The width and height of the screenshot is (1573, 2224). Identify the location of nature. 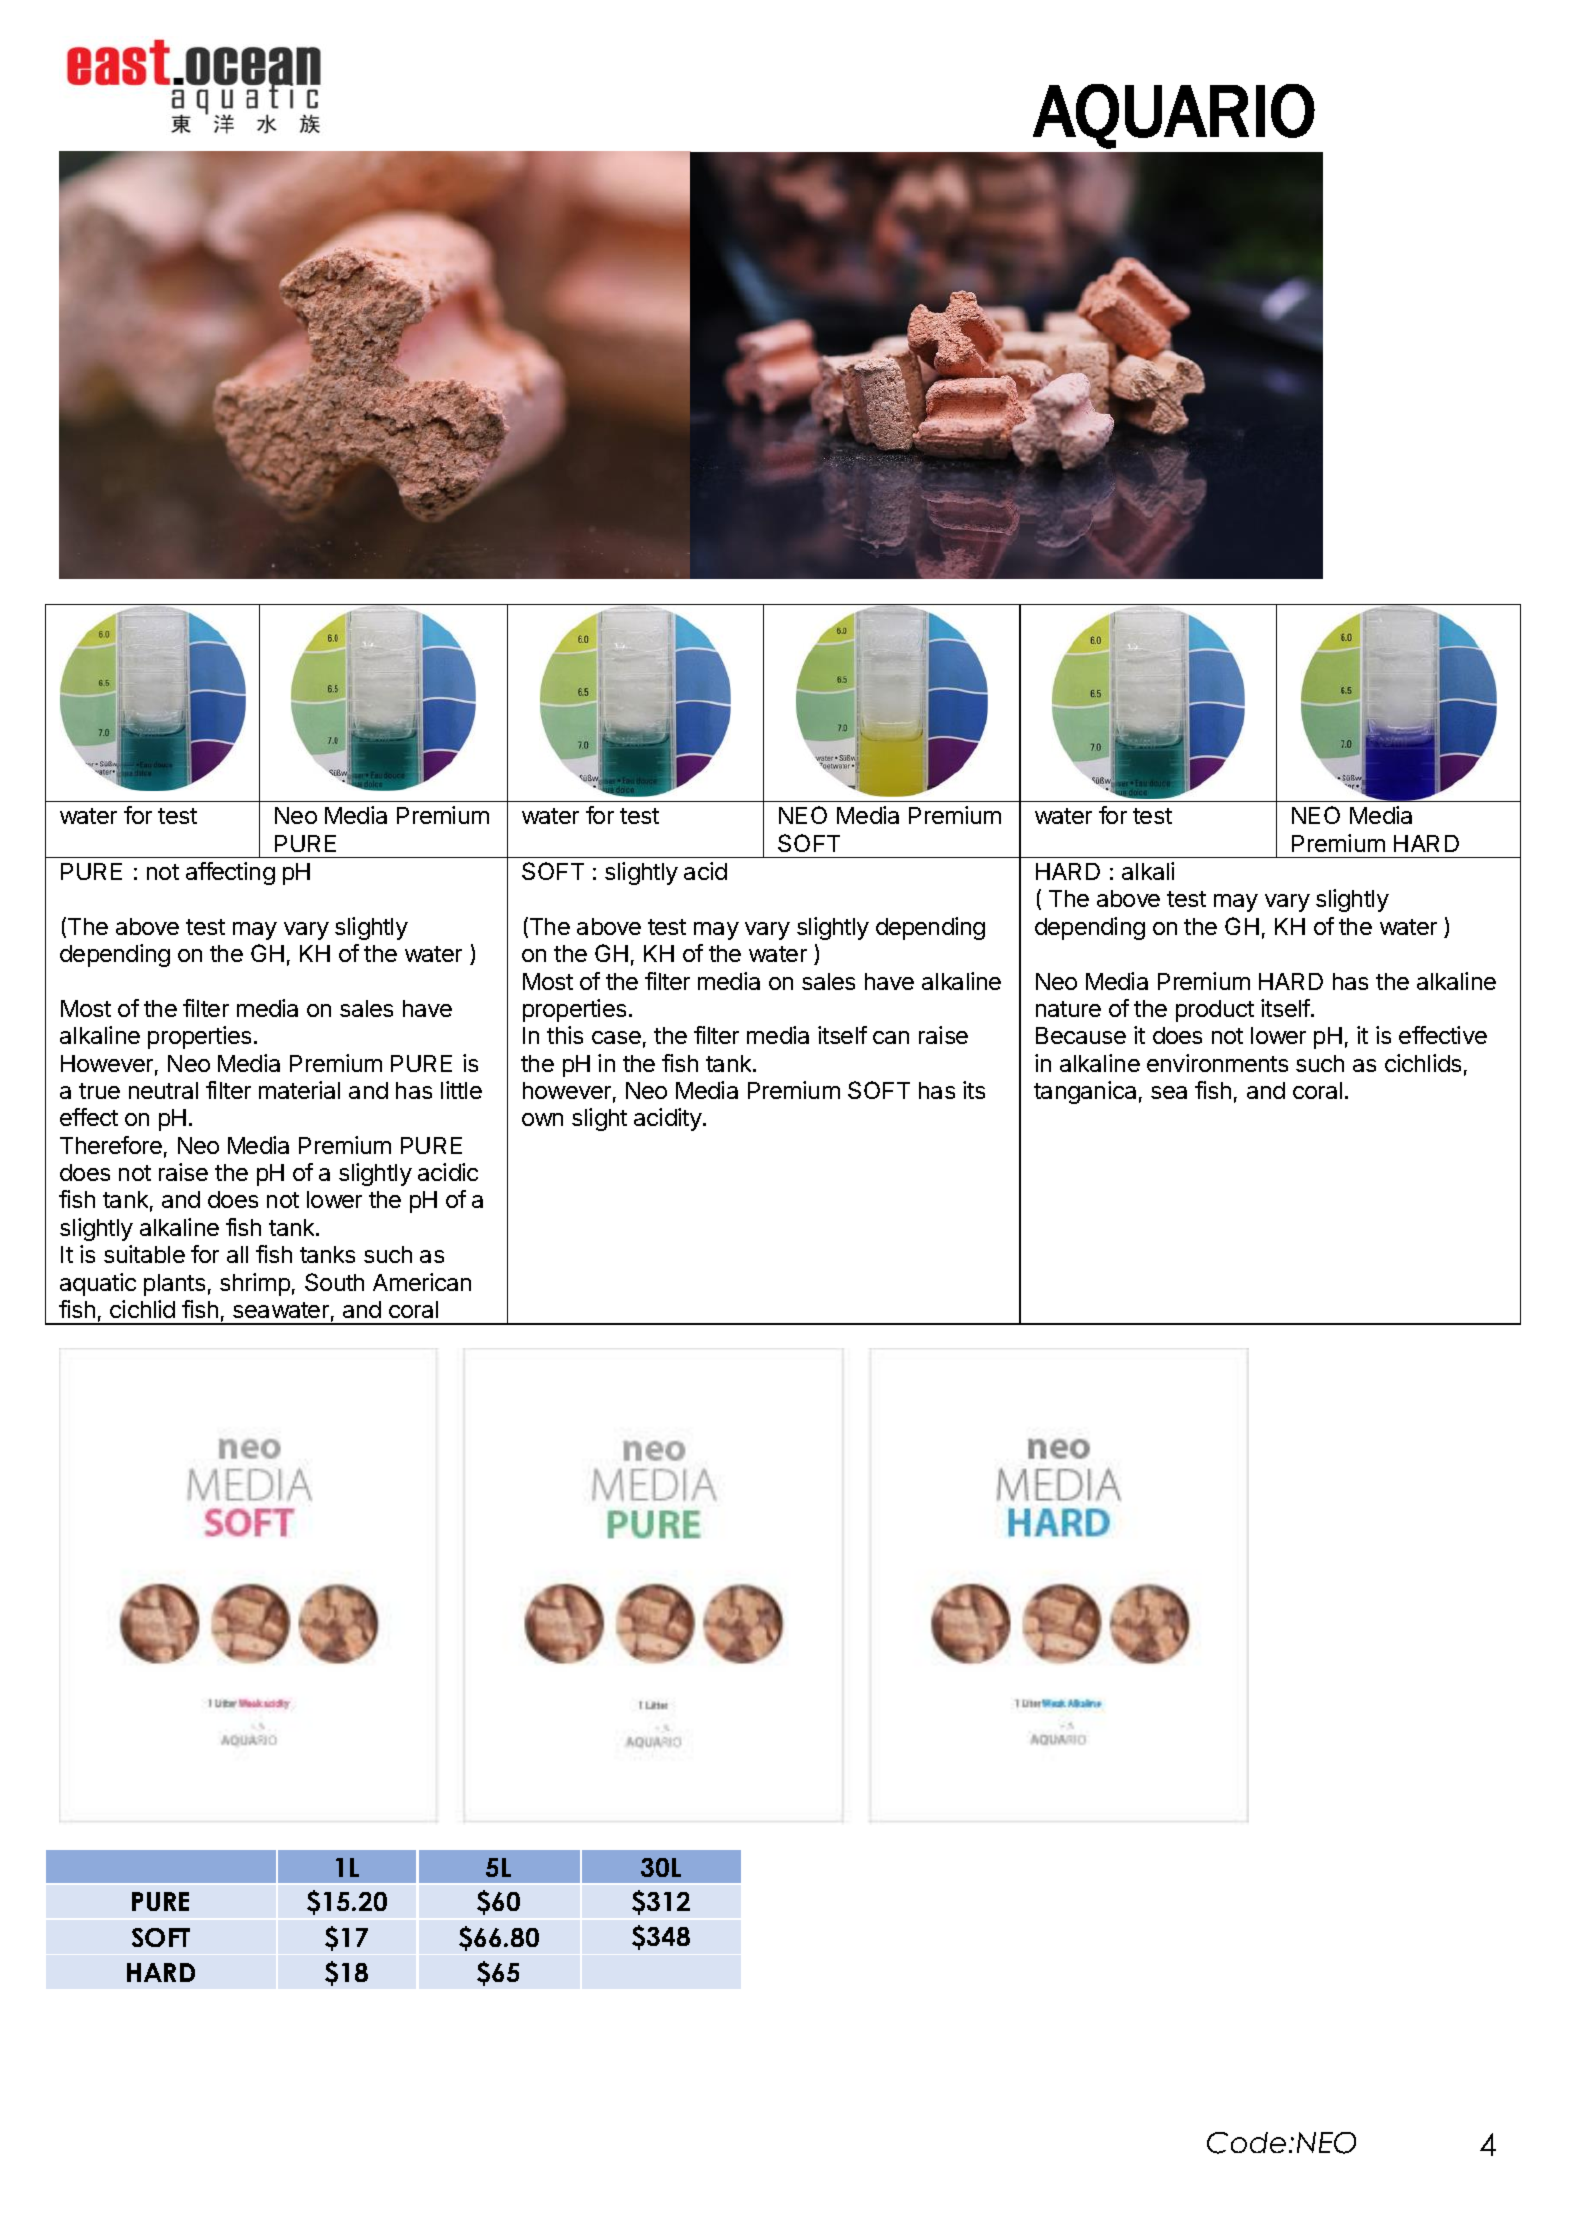
(1068, 1009).
